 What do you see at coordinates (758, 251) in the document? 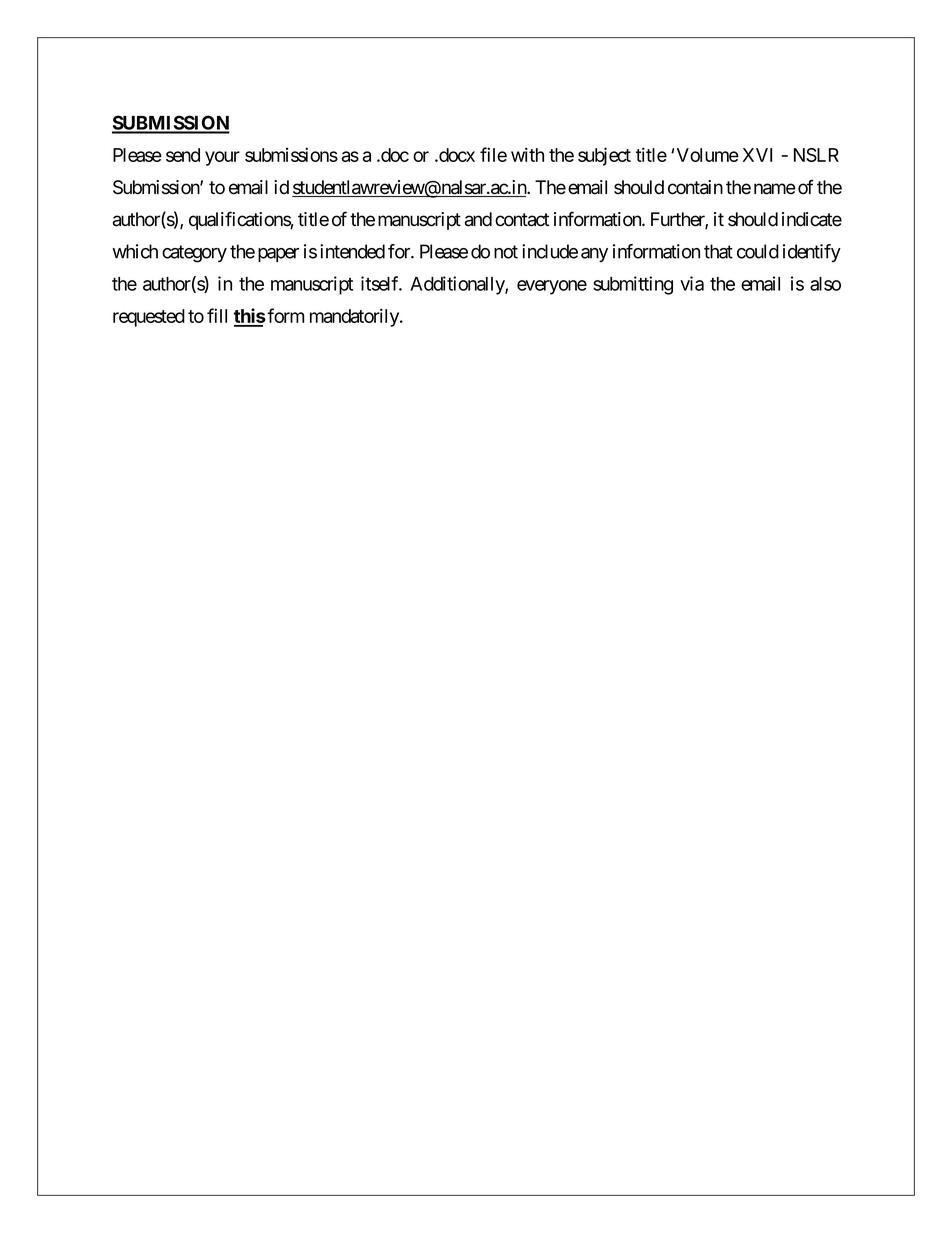
I see `could` at bounding box center [758, 251].
